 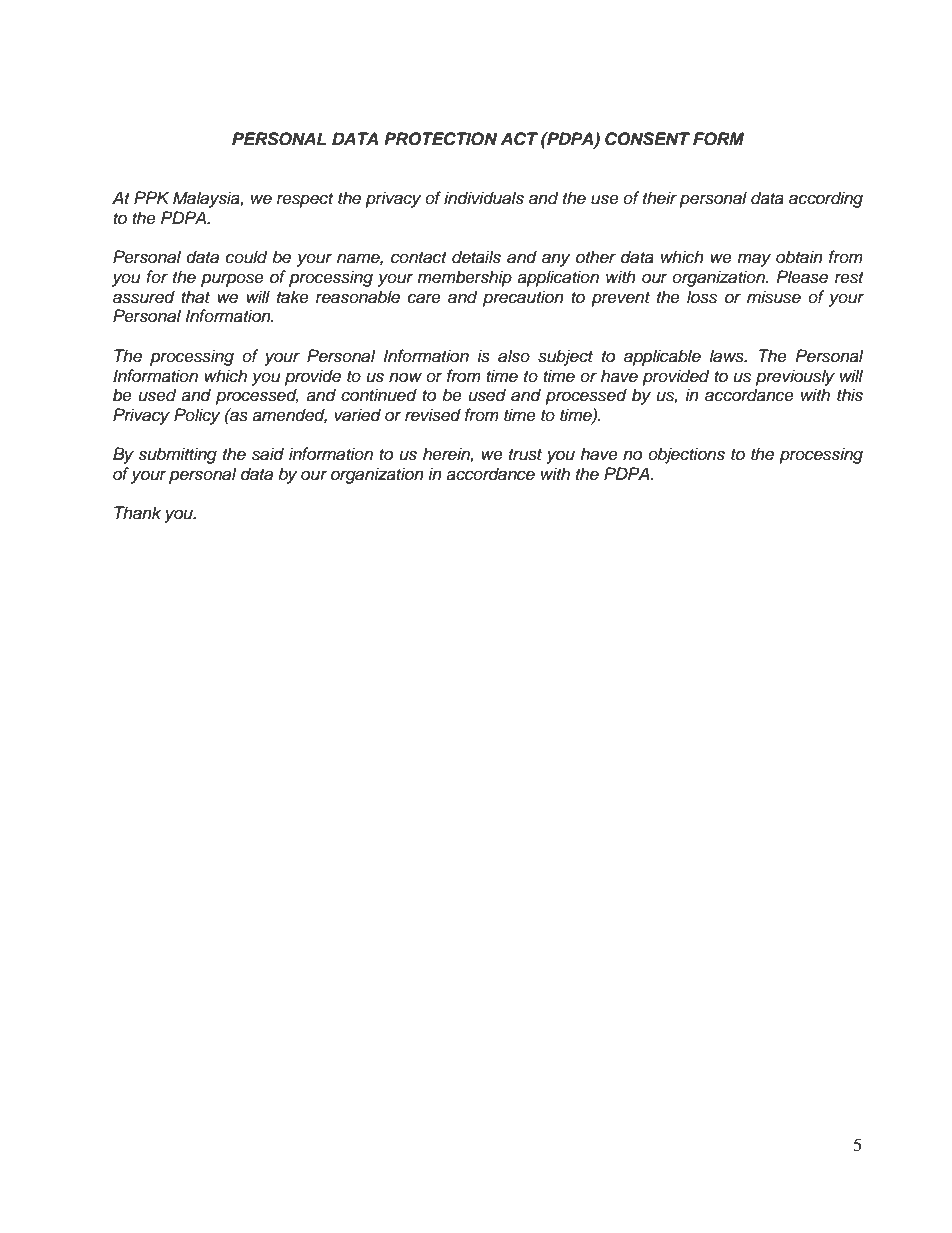 I want to click on that, so click(x=195, y=297).
